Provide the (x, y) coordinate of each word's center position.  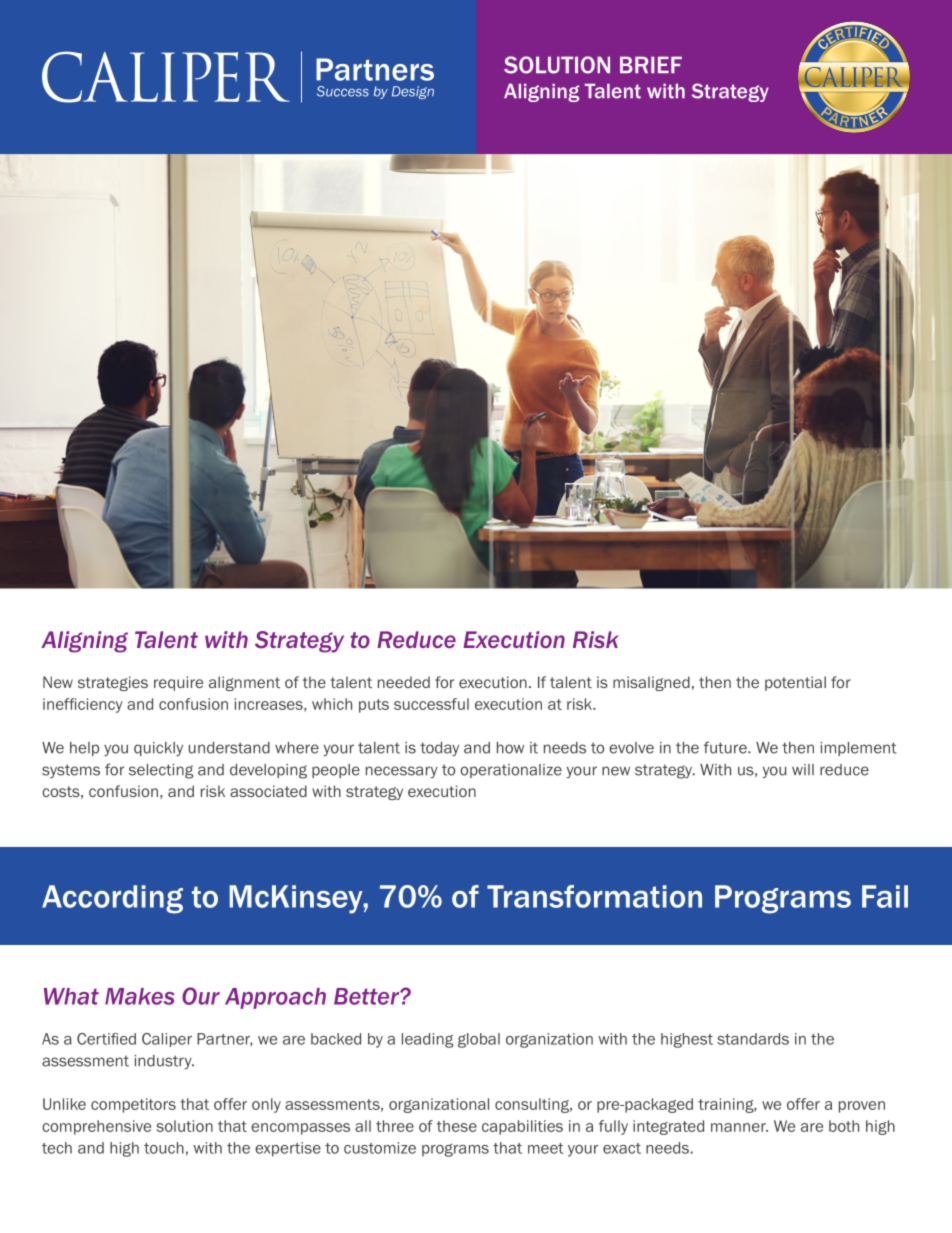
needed (404, 682)
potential (795, 683)
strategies (113, 683)
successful (431, 704)
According (112, 899)
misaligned (651, 683)
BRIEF (651, 64)
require (178, 683)
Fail (885, 896)
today (439, 749)
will (803, 769)
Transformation (594, 896)
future (726, 747)
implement (858, 749)
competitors (133, 1105)
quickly (158, 749)
